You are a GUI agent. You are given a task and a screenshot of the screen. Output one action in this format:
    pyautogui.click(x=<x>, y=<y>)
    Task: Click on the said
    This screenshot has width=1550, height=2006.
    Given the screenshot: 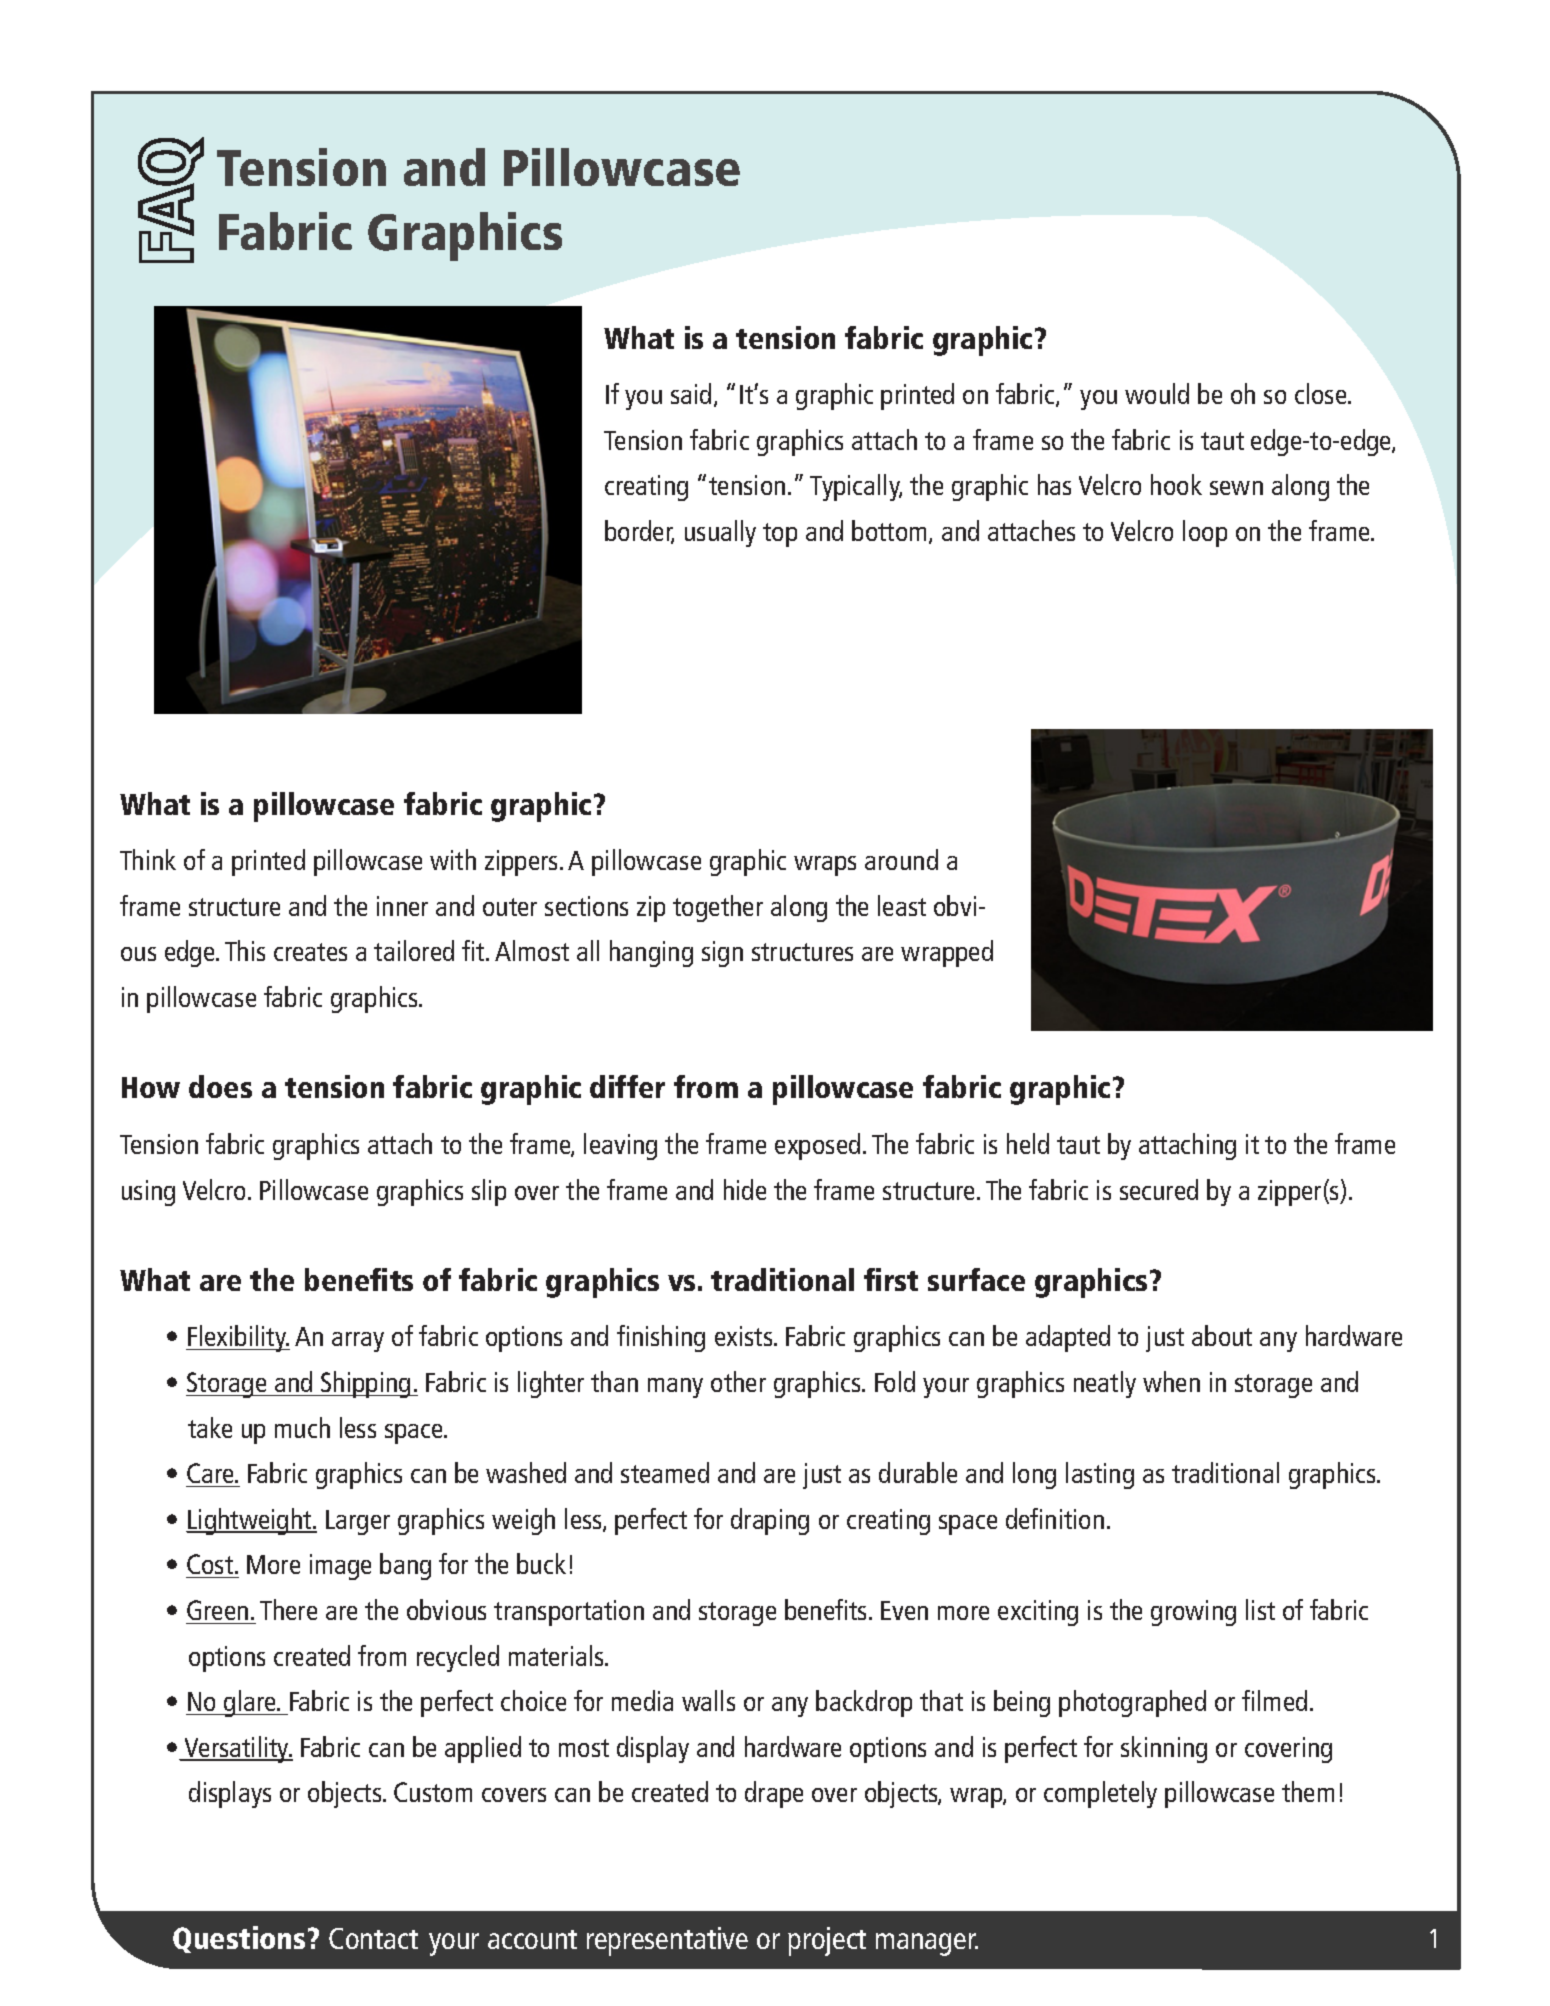 What is the action you would take?
    pyautogui.click(x=691, y=393)
